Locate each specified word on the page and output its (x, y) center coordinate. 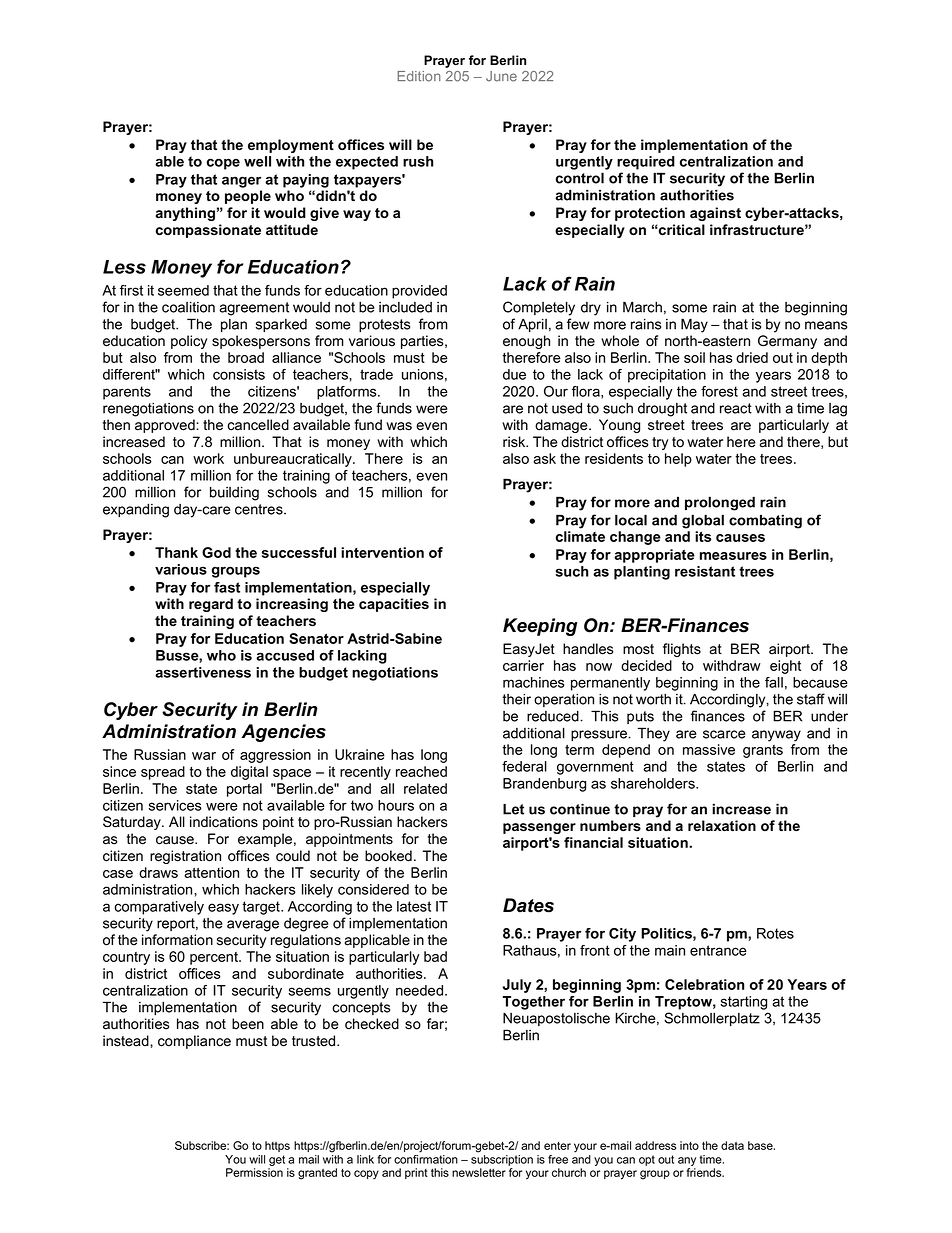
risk (515, 442)
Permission (254, 1172)
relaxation (722, 825)
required (646, 163)
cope (223, 164)
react (736, 408)
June (501, 76)
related (425, 788)
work (208, 458)
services (175, 805)
